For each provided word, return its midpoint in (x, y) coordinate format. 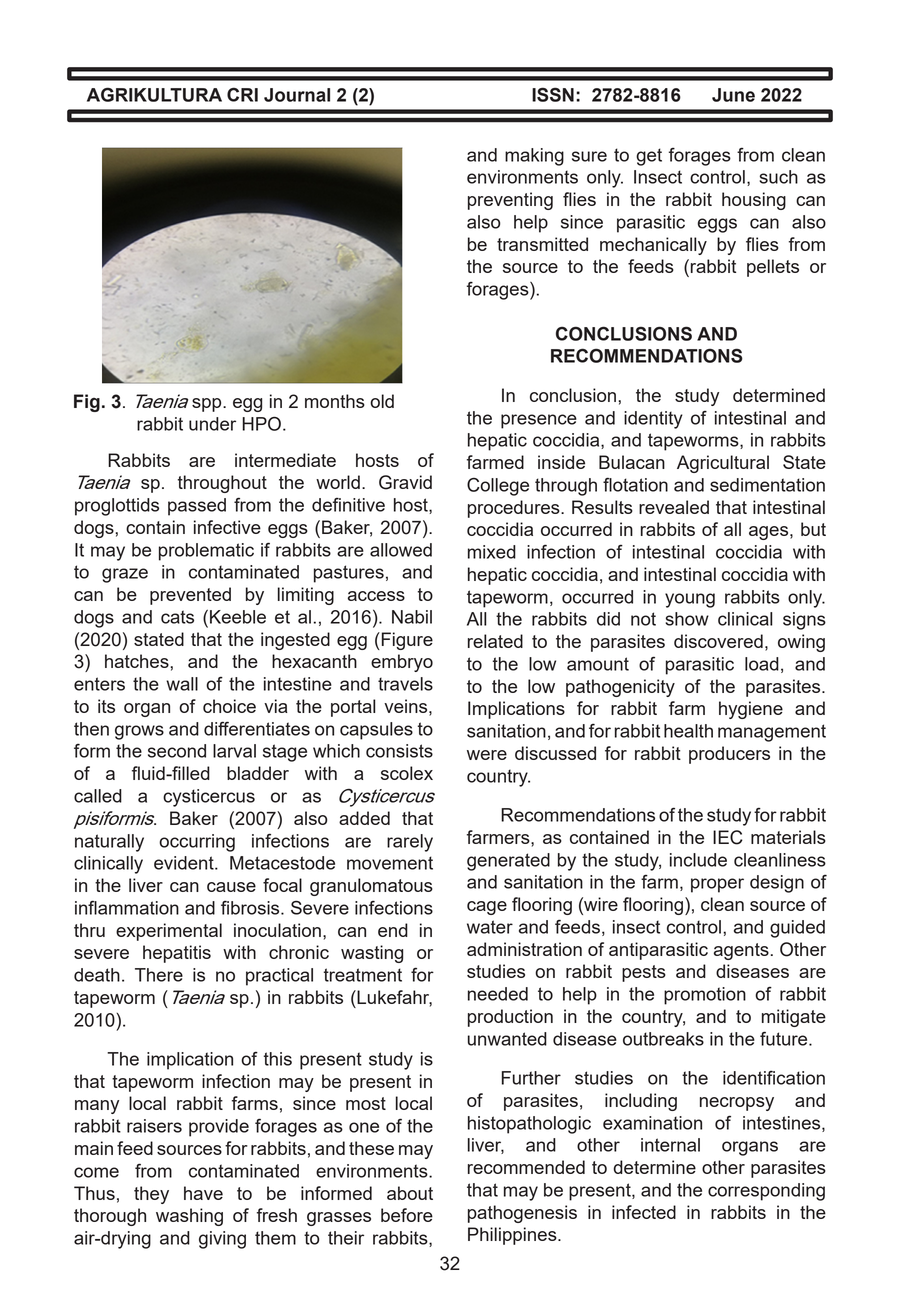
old (382, 401)
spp (208, 405)
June (733, 95)
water (490, 927)
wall (182, 684)
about (410, 1193)
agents (741, 951)
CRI (242, 94)
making (534, 157)
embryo (402, 663)
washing (189, 1217)
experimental (169, 932)
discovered (718, 641)
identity (653, 420)
